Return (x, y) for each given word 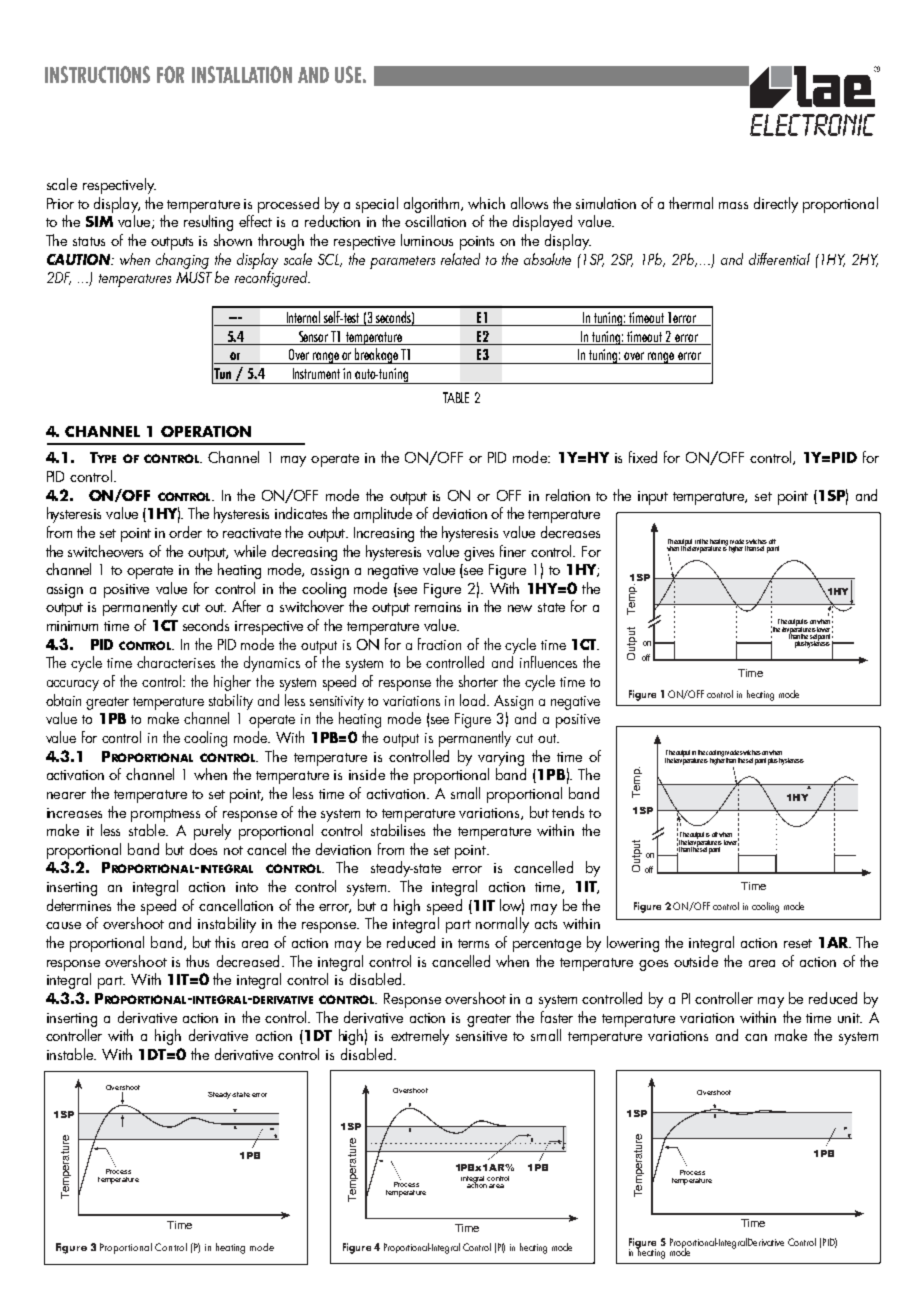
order (185, 532)
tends (568, 812)
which (486, 203)
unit (850, 1018)
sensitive (481, 1036)
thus (197, 961)
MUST (194, 277)
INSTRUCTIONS (97, 74)
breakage (377, 356)
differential (779, 259)
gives (479, 554)
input (653, 498)
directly (776, 205)
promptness (165, 815)
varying (501, 759)
